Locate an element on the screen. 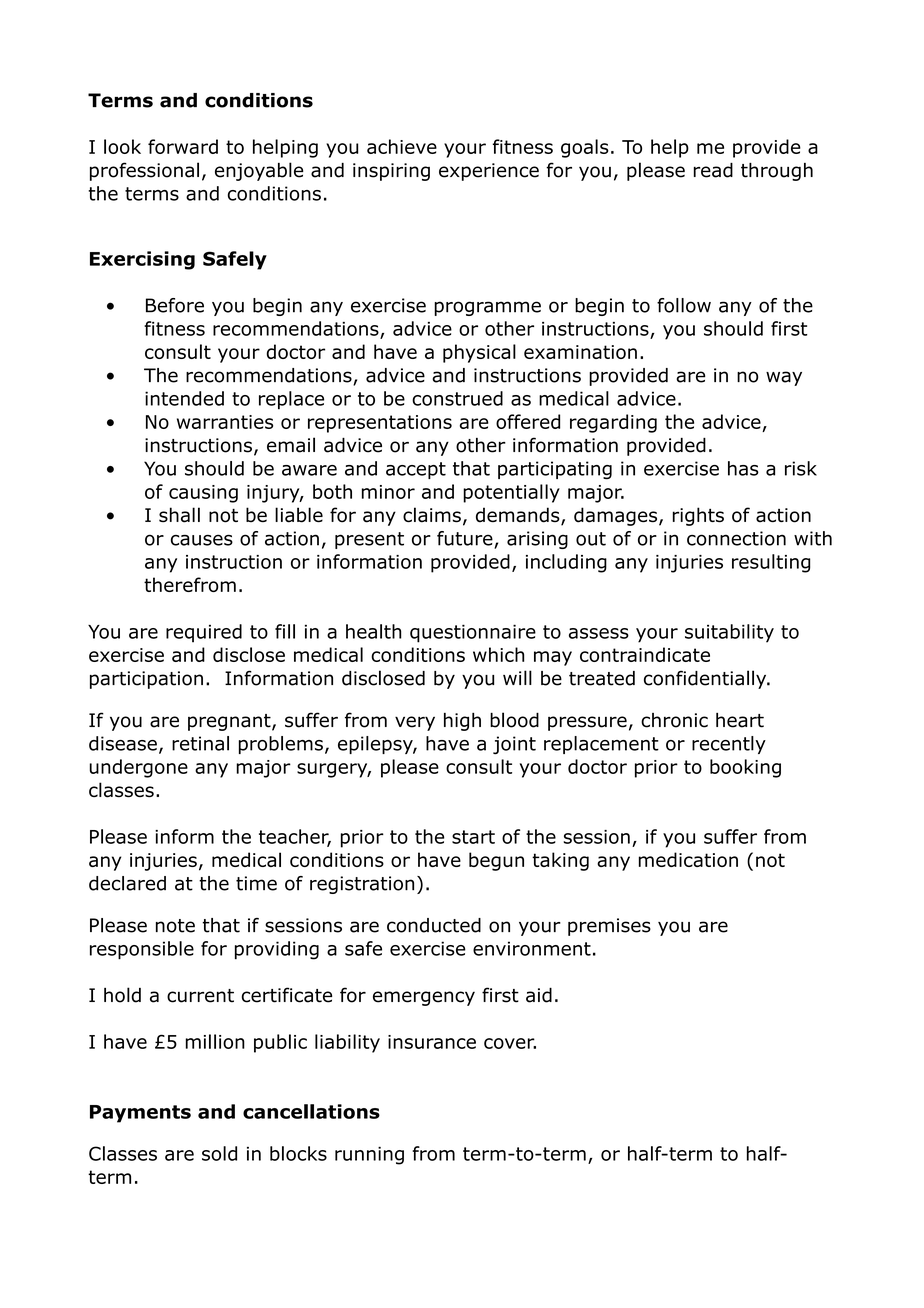  causing is located at coordinates (203, 494).
